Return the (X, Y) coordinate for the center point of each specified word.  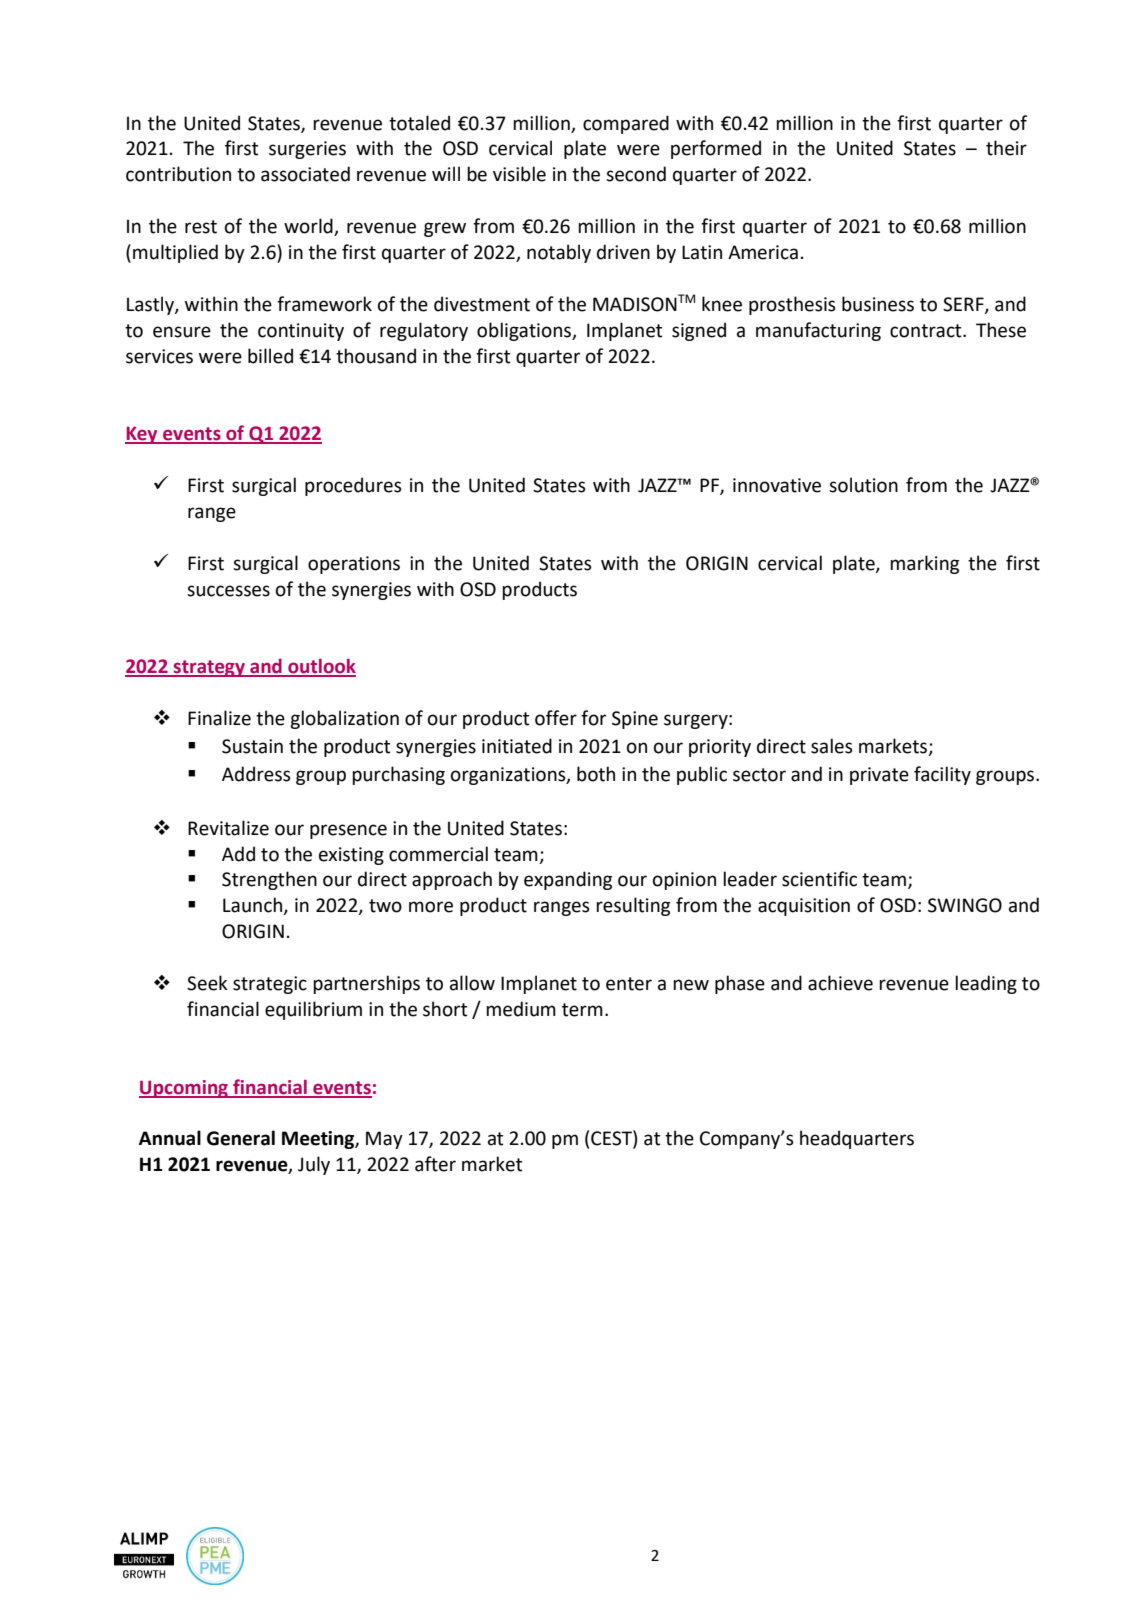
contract (927, 331)
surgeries (307, 150)
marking (924, 564)
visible (519, 174)
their (1006, 148)
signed (699, 331)
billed (270, 356)
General (241, 1138)
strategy (209, 668)
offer (556, 718)
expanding (568, 880)
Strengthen (269, 880)
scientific (819, 879)
